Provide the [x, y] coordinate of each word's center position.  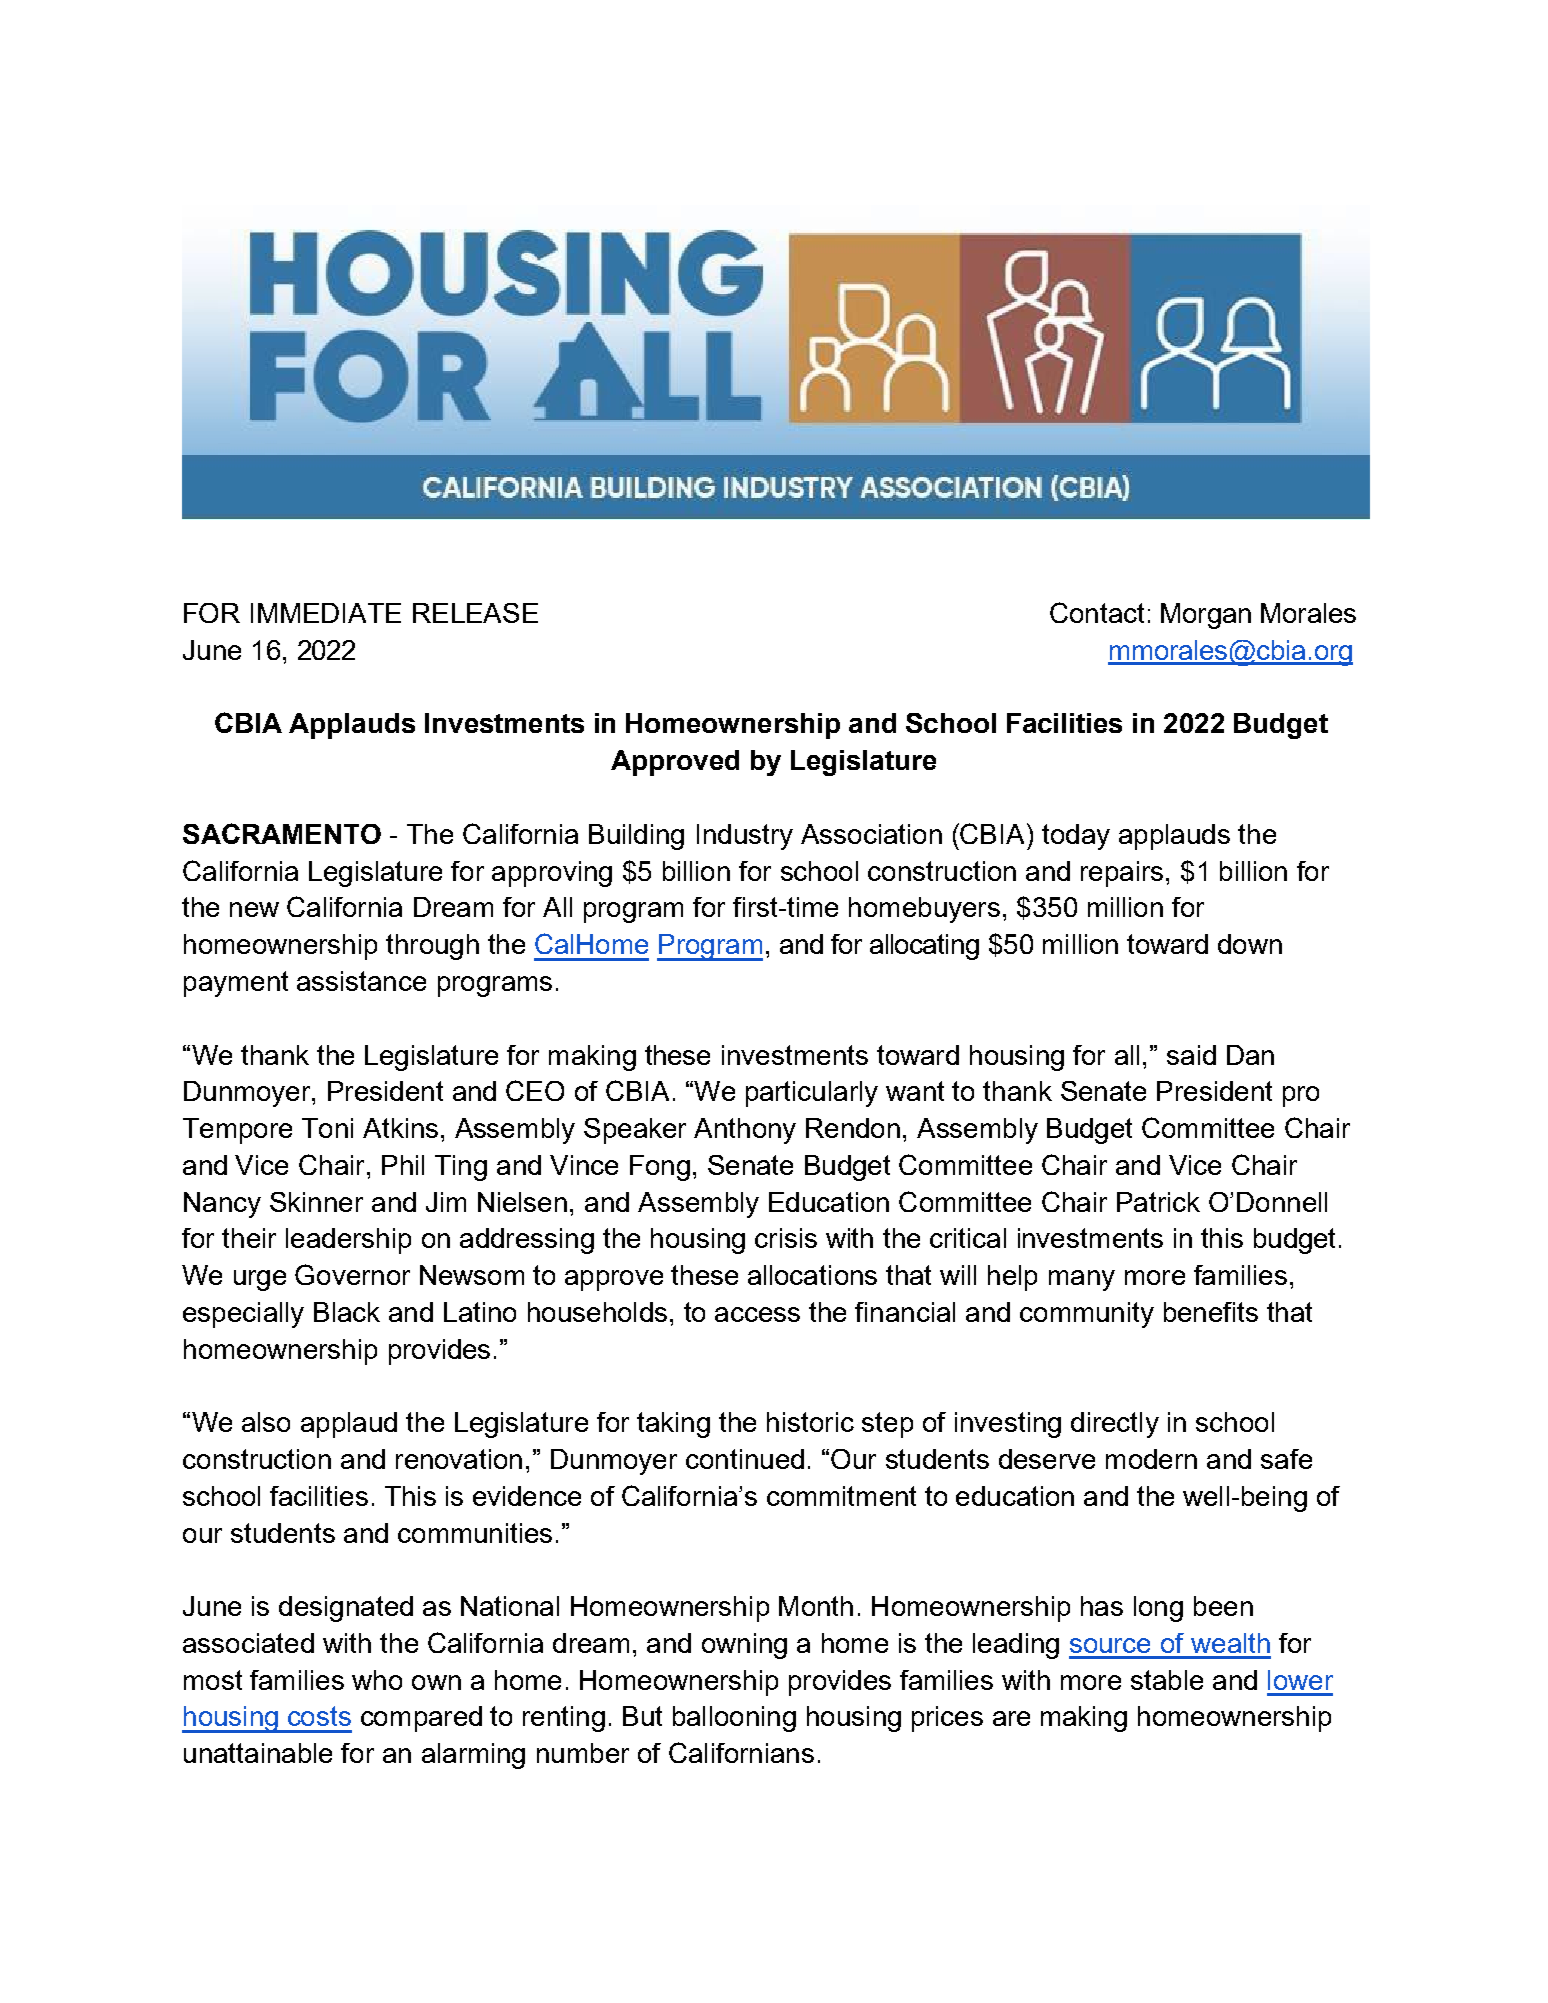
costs [319, 1716]
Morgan [1206, 616]
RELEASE [475, 613]
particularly [812, 1094]
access [757, 1314]
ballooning [734, 1719]
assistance [361, 981]
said [1191, 1055]
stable [1167, 1680]
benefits [1211, 1312]
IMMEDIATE [326, 613]
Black [347, 1312]
